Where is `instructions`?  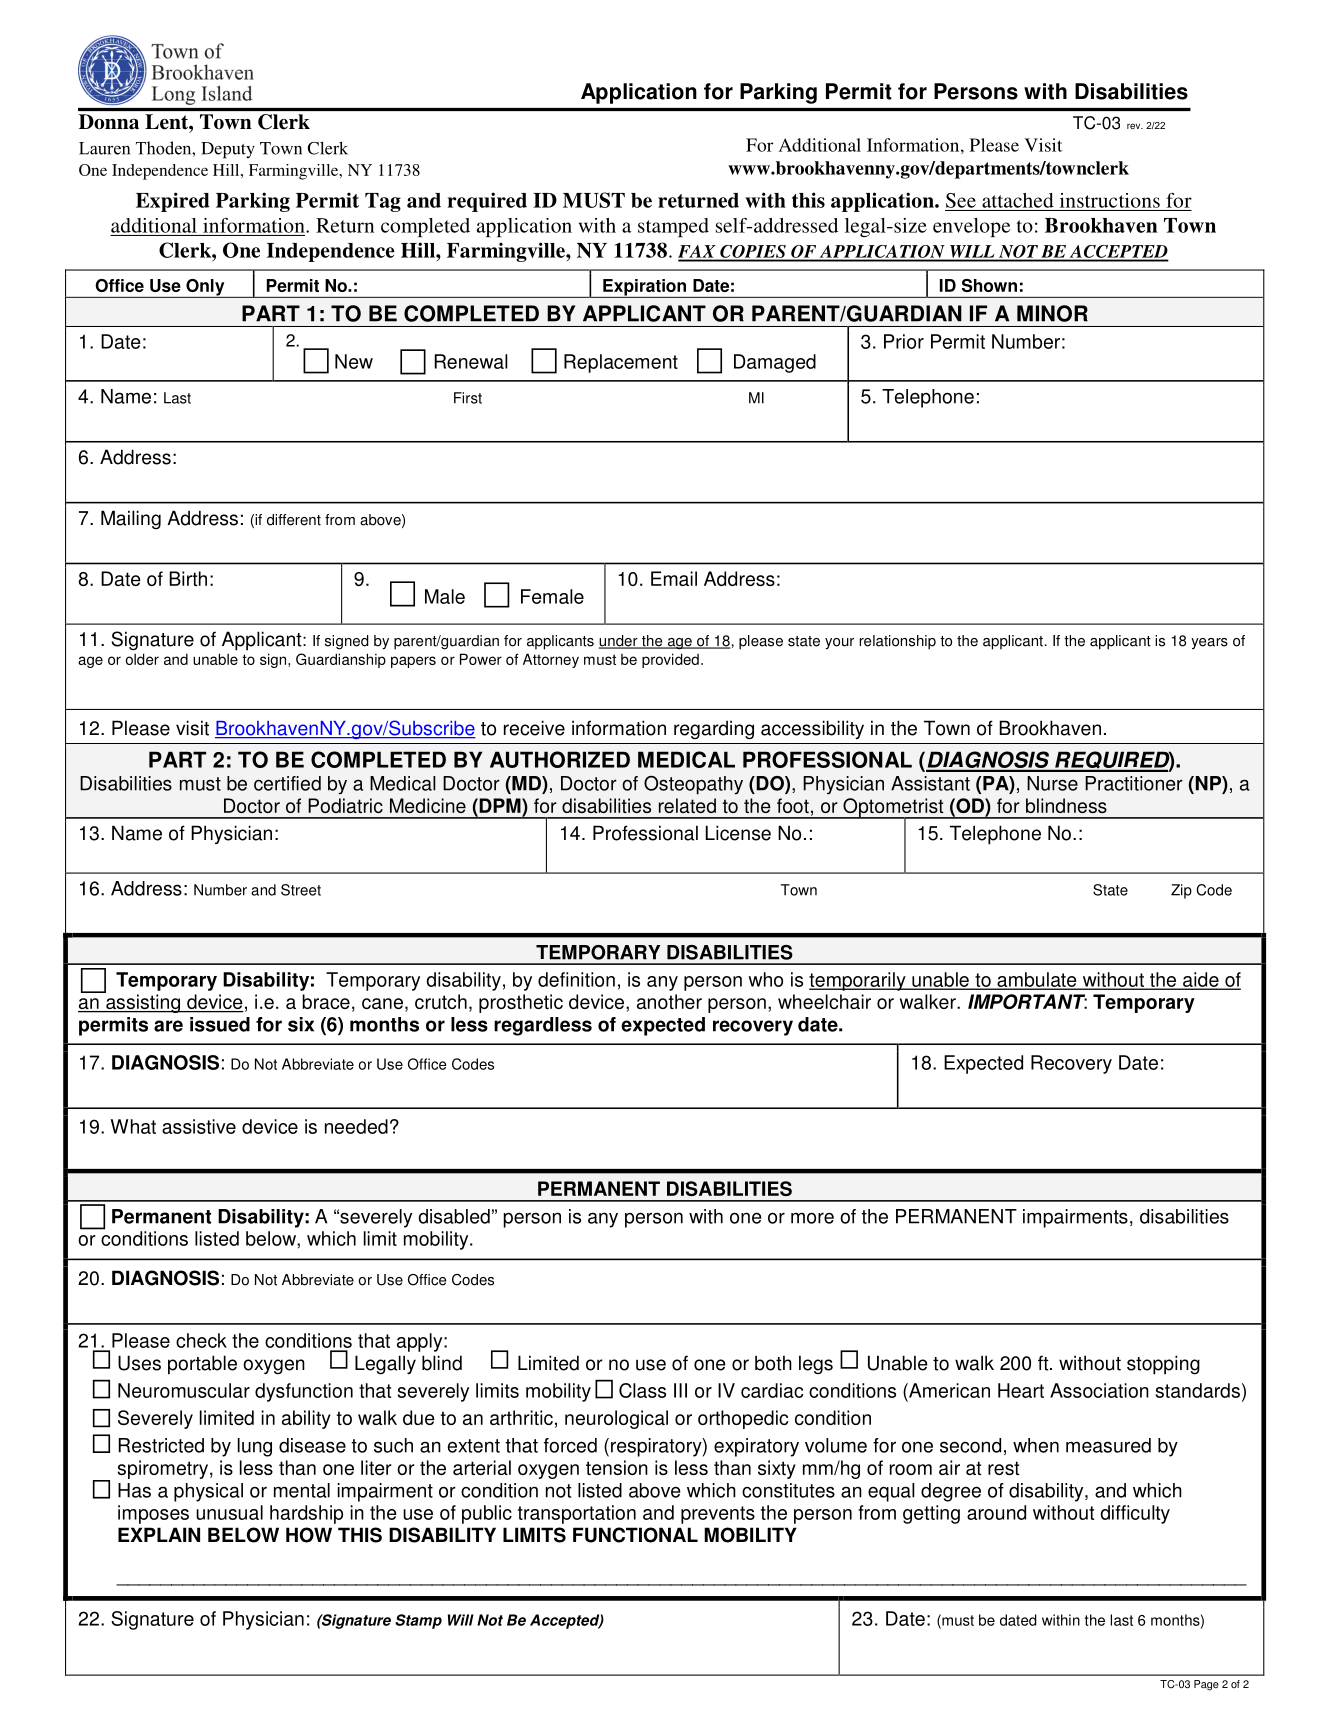
instructions is located at coordinates (1110, 200).
